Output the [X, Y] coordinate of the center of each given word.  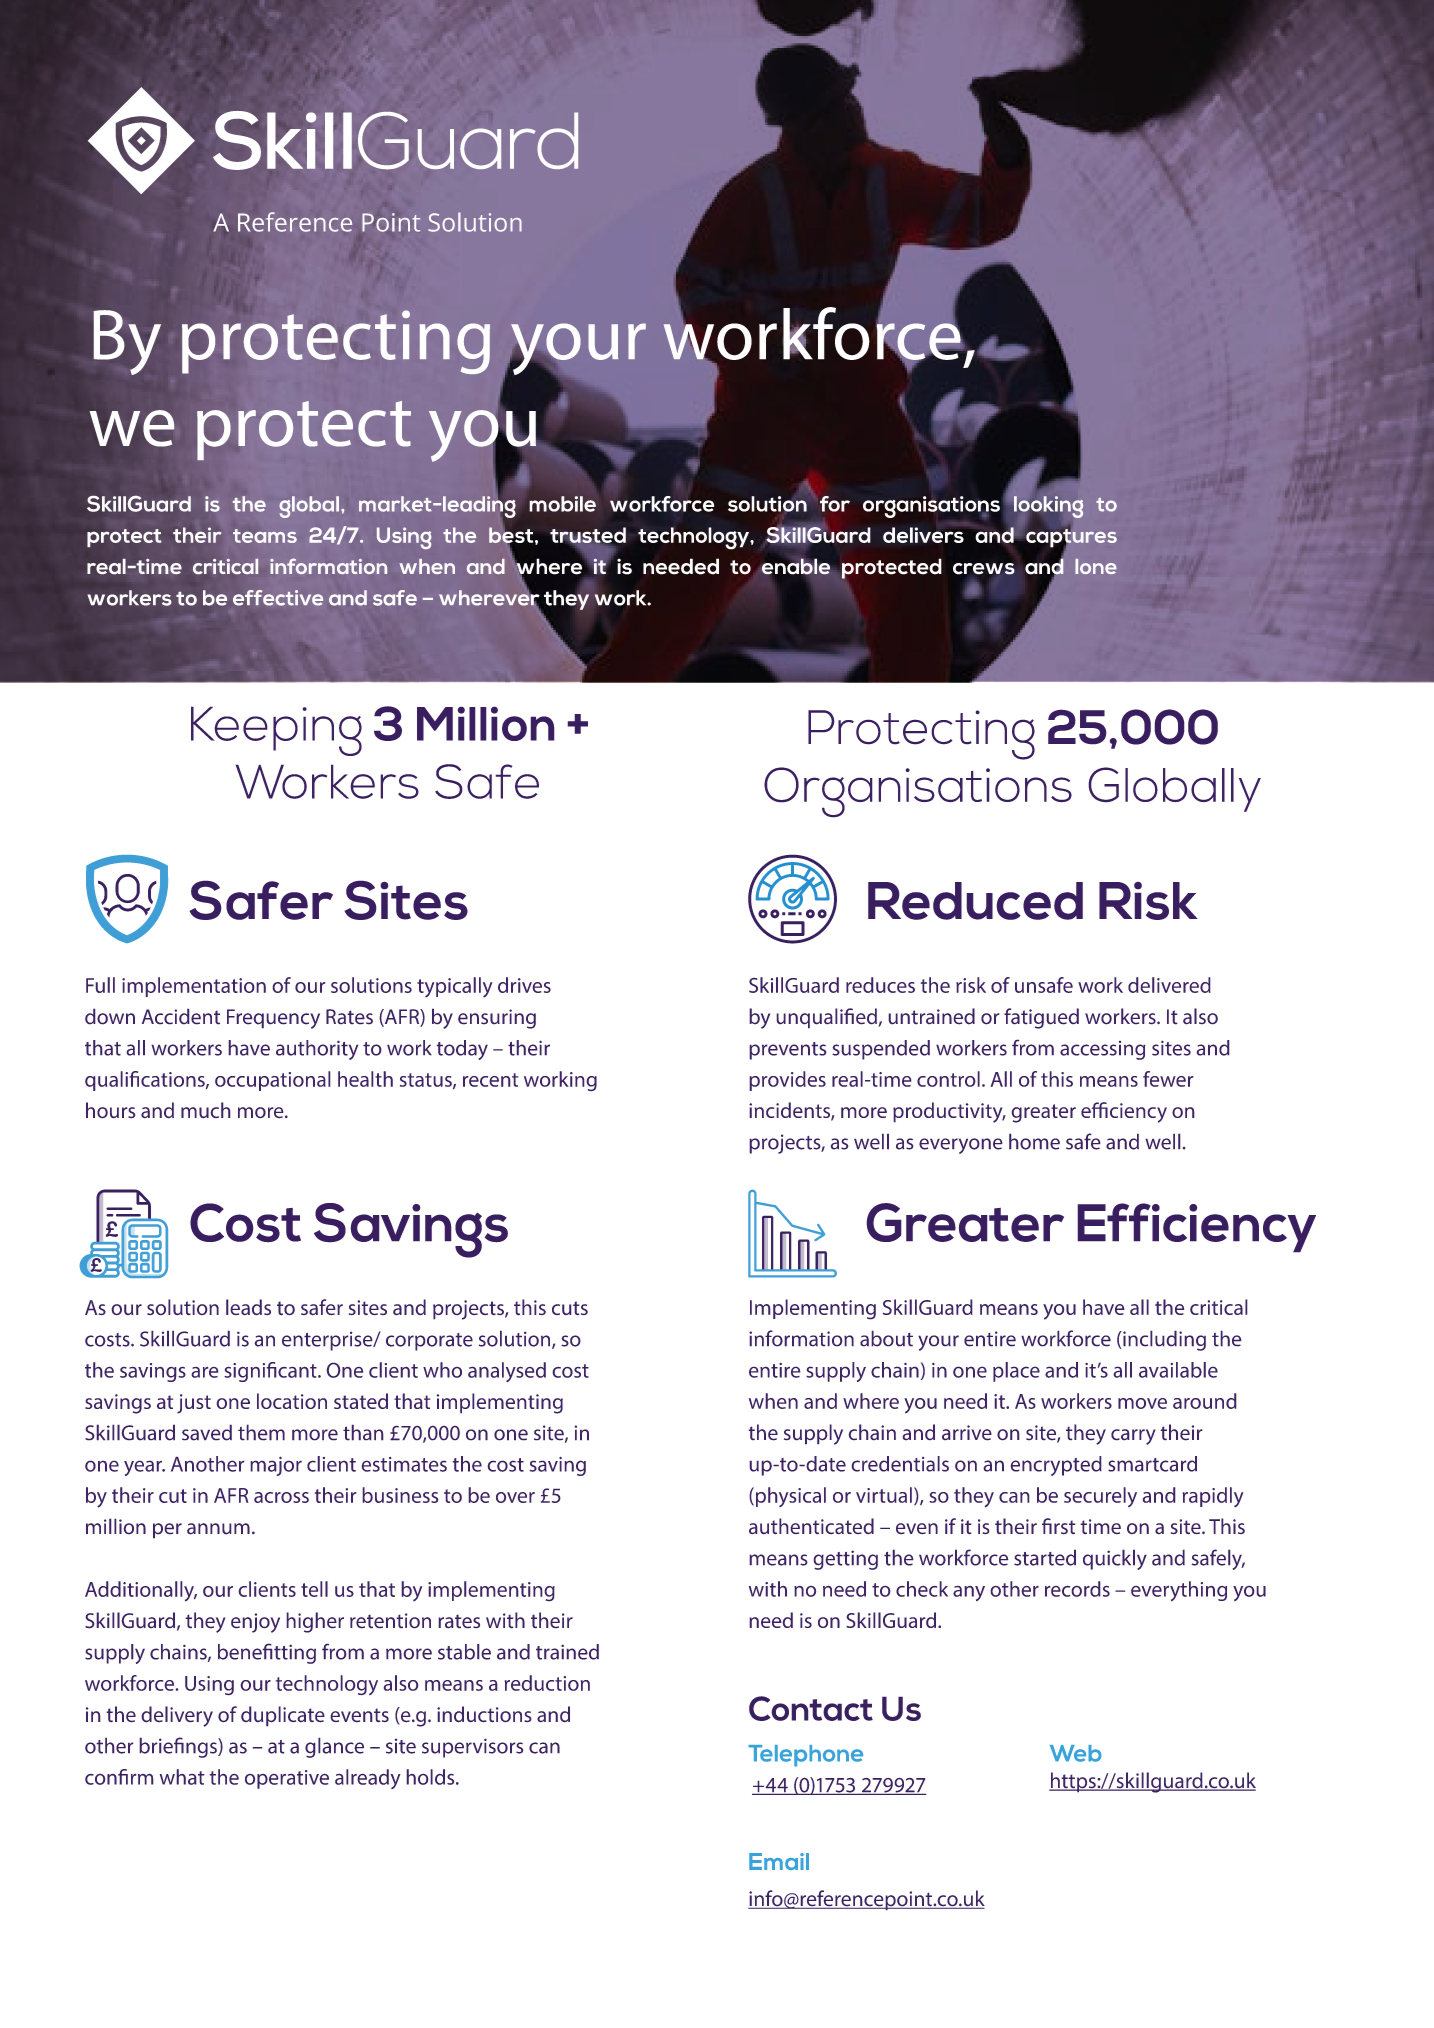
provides [787, 1081]
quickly [1115, 1559]
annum [218, 1529]
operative [287, 1779]
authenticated [811, 1526]
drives [524, 985]
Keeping [276, 731]
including [1163, 1340]
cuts [570, 1308]
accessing [1103, 1050]
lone [1096, 566]
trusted [588, 536]
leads [248, 1307]
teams [265, 536]
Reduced [975, 901]
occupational [273, 1081]
